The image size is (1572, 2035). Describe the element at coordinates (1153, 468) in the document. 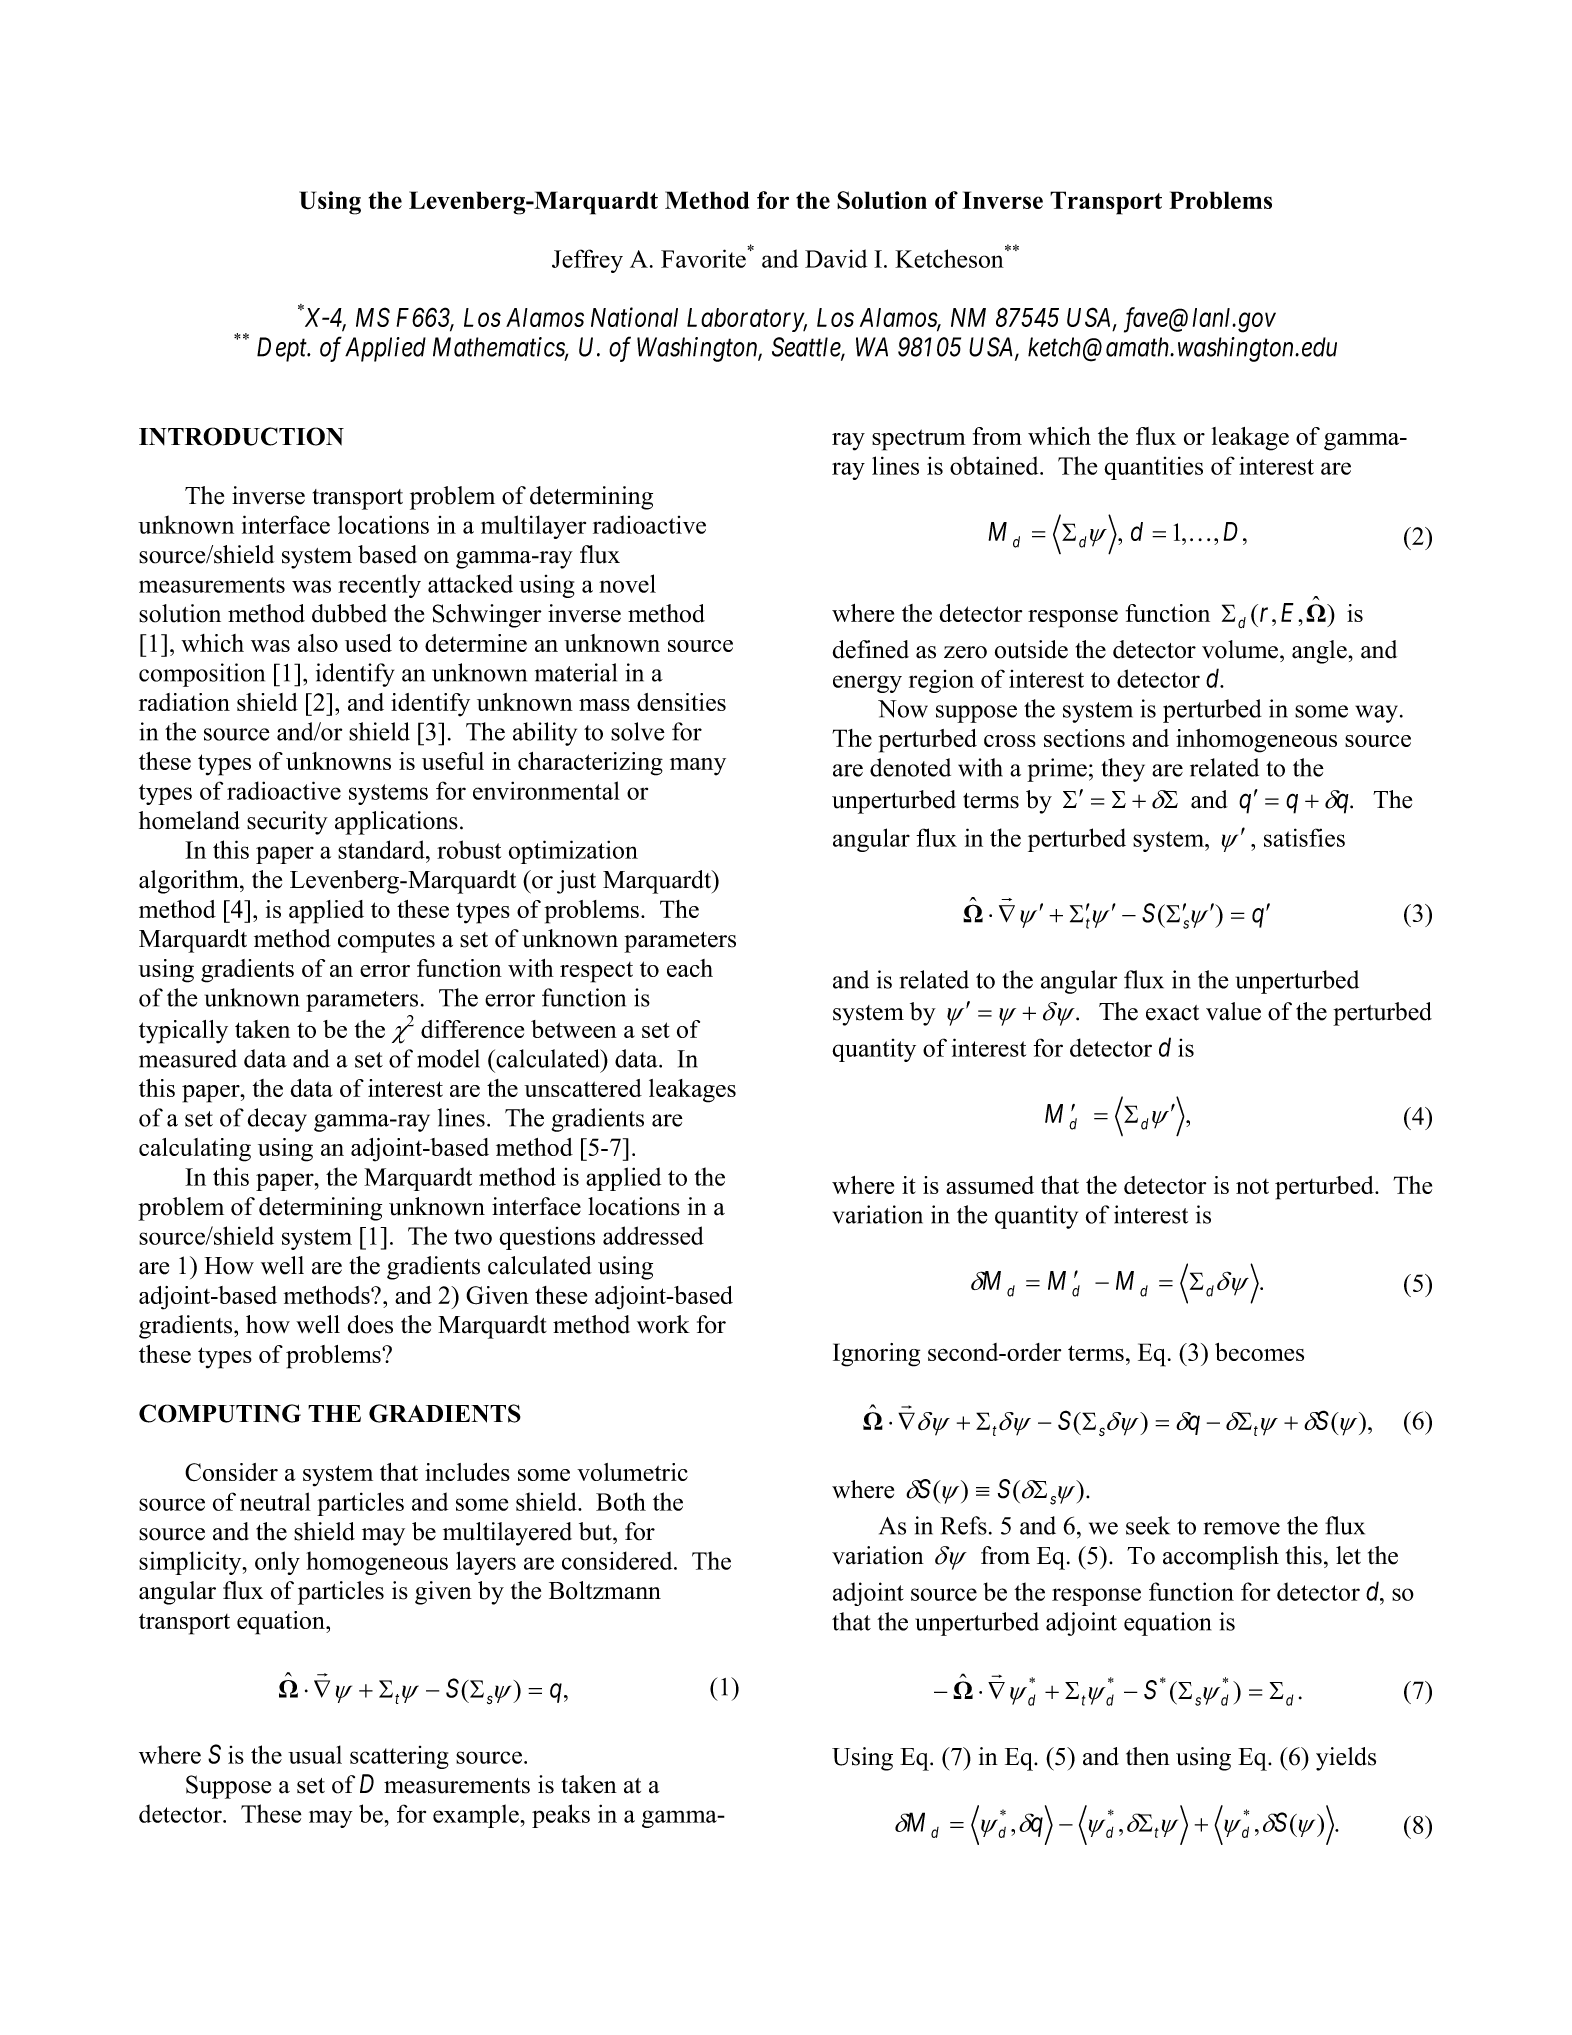

I see `quantities` at that location.
